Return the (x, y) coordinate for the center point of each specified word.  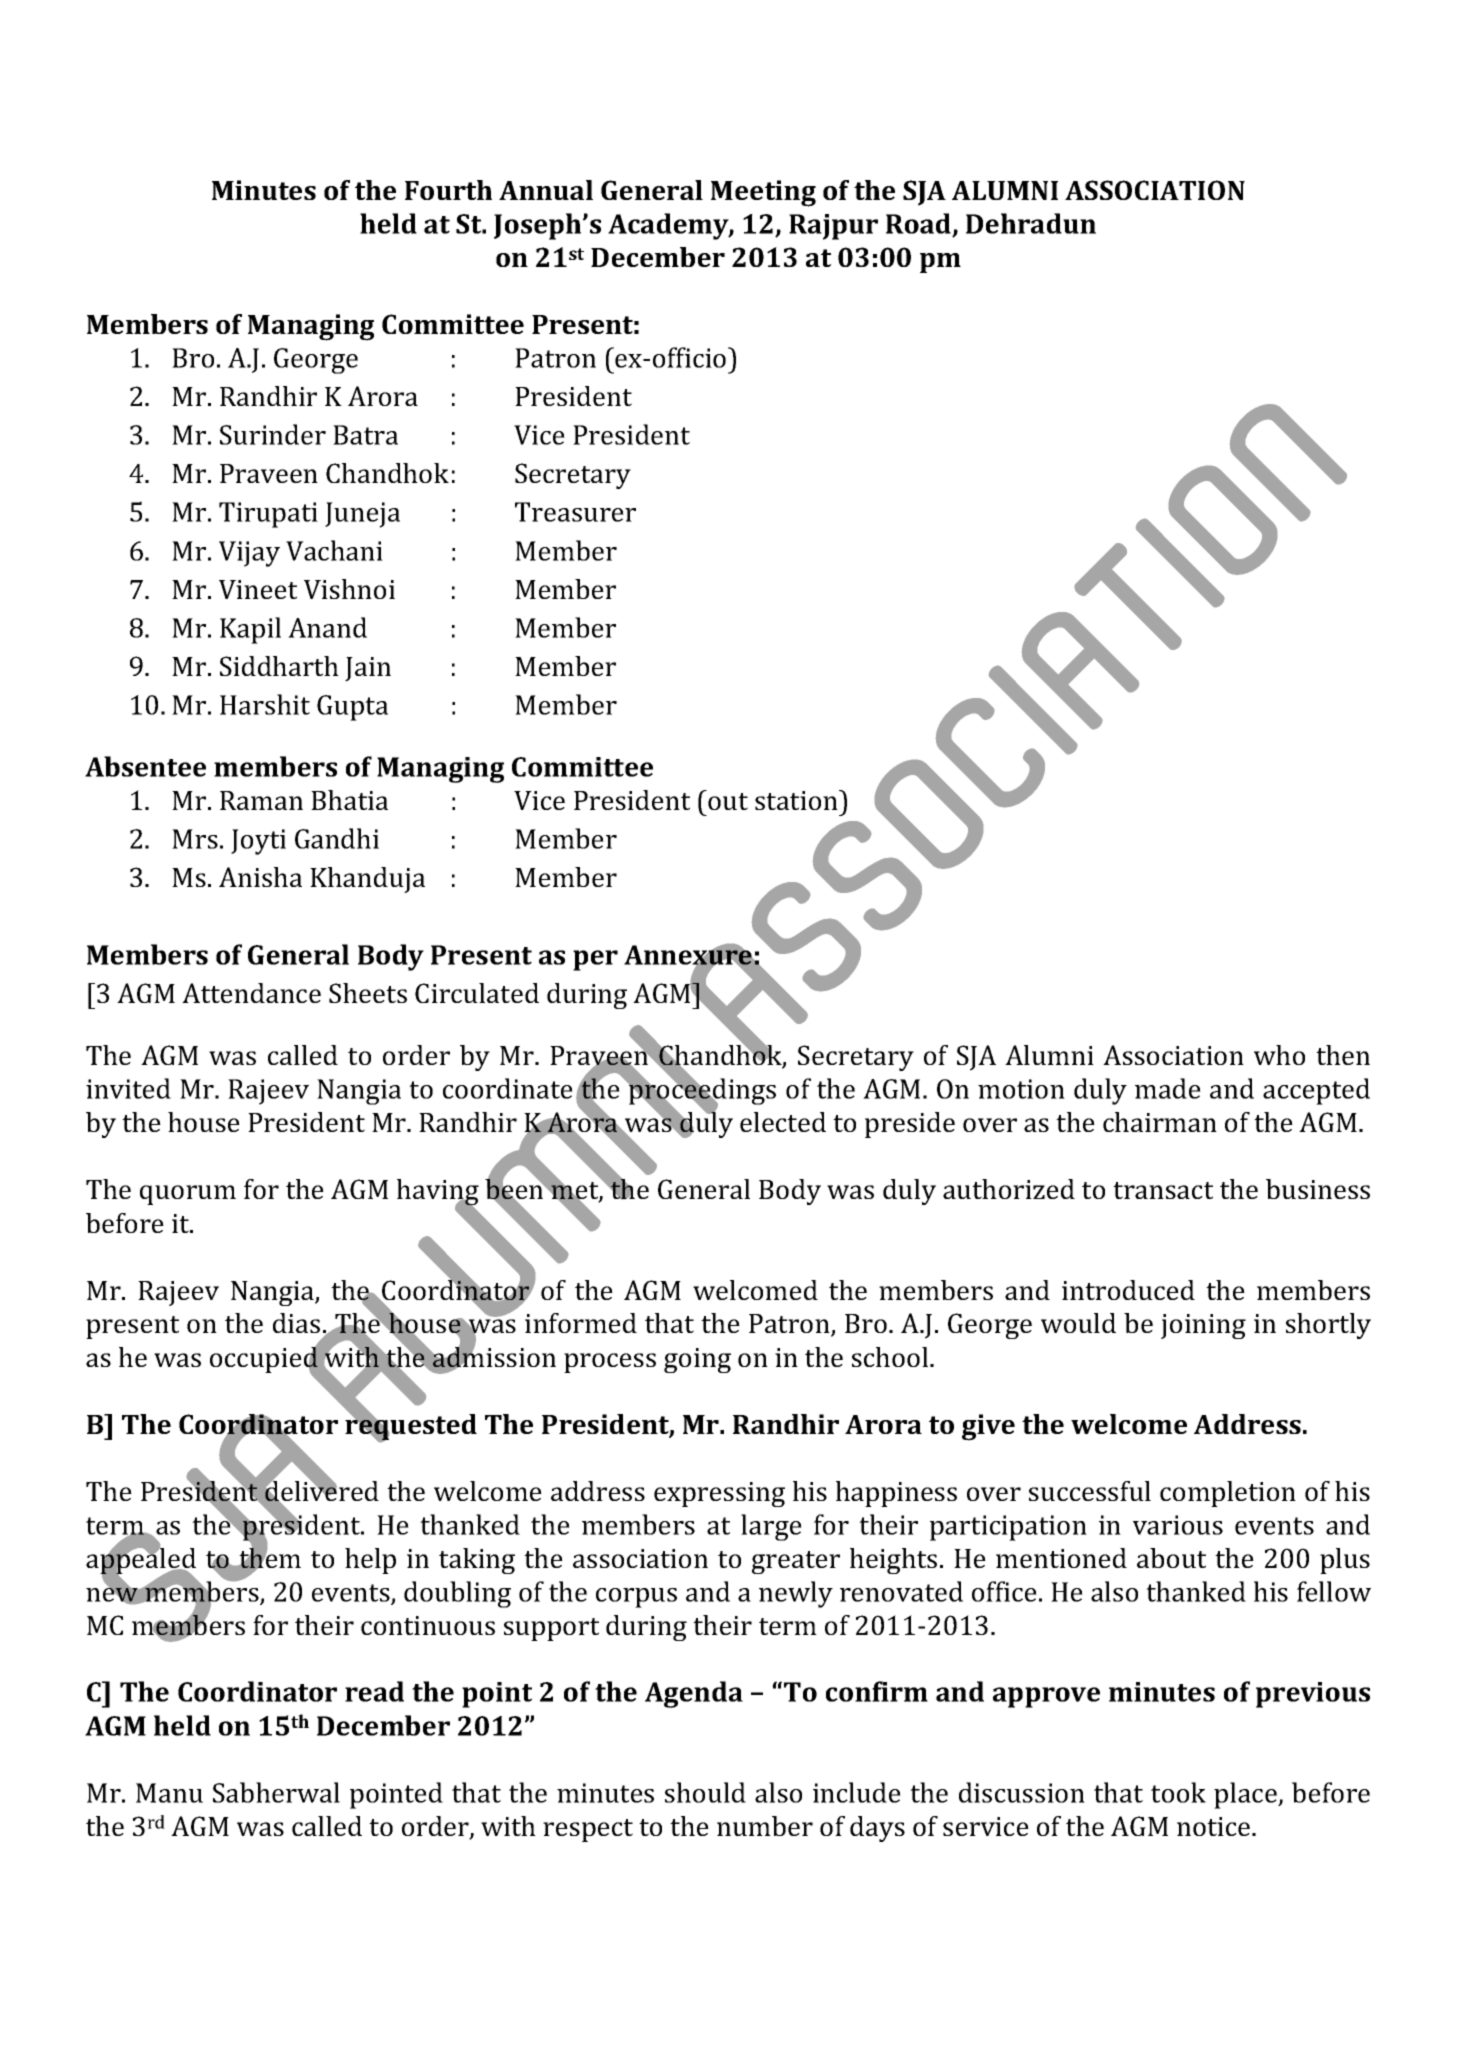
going (697, 1360)
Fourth (448, 190)
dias (296, 1323)
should (705, 1792)
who (1279, 1055)
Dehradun (1031, 223)
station (797, 800)
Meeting (763, 193)
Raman (261, 800)
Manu (169, 1793)
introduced (1128, 1290)
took (1178, 1792)
